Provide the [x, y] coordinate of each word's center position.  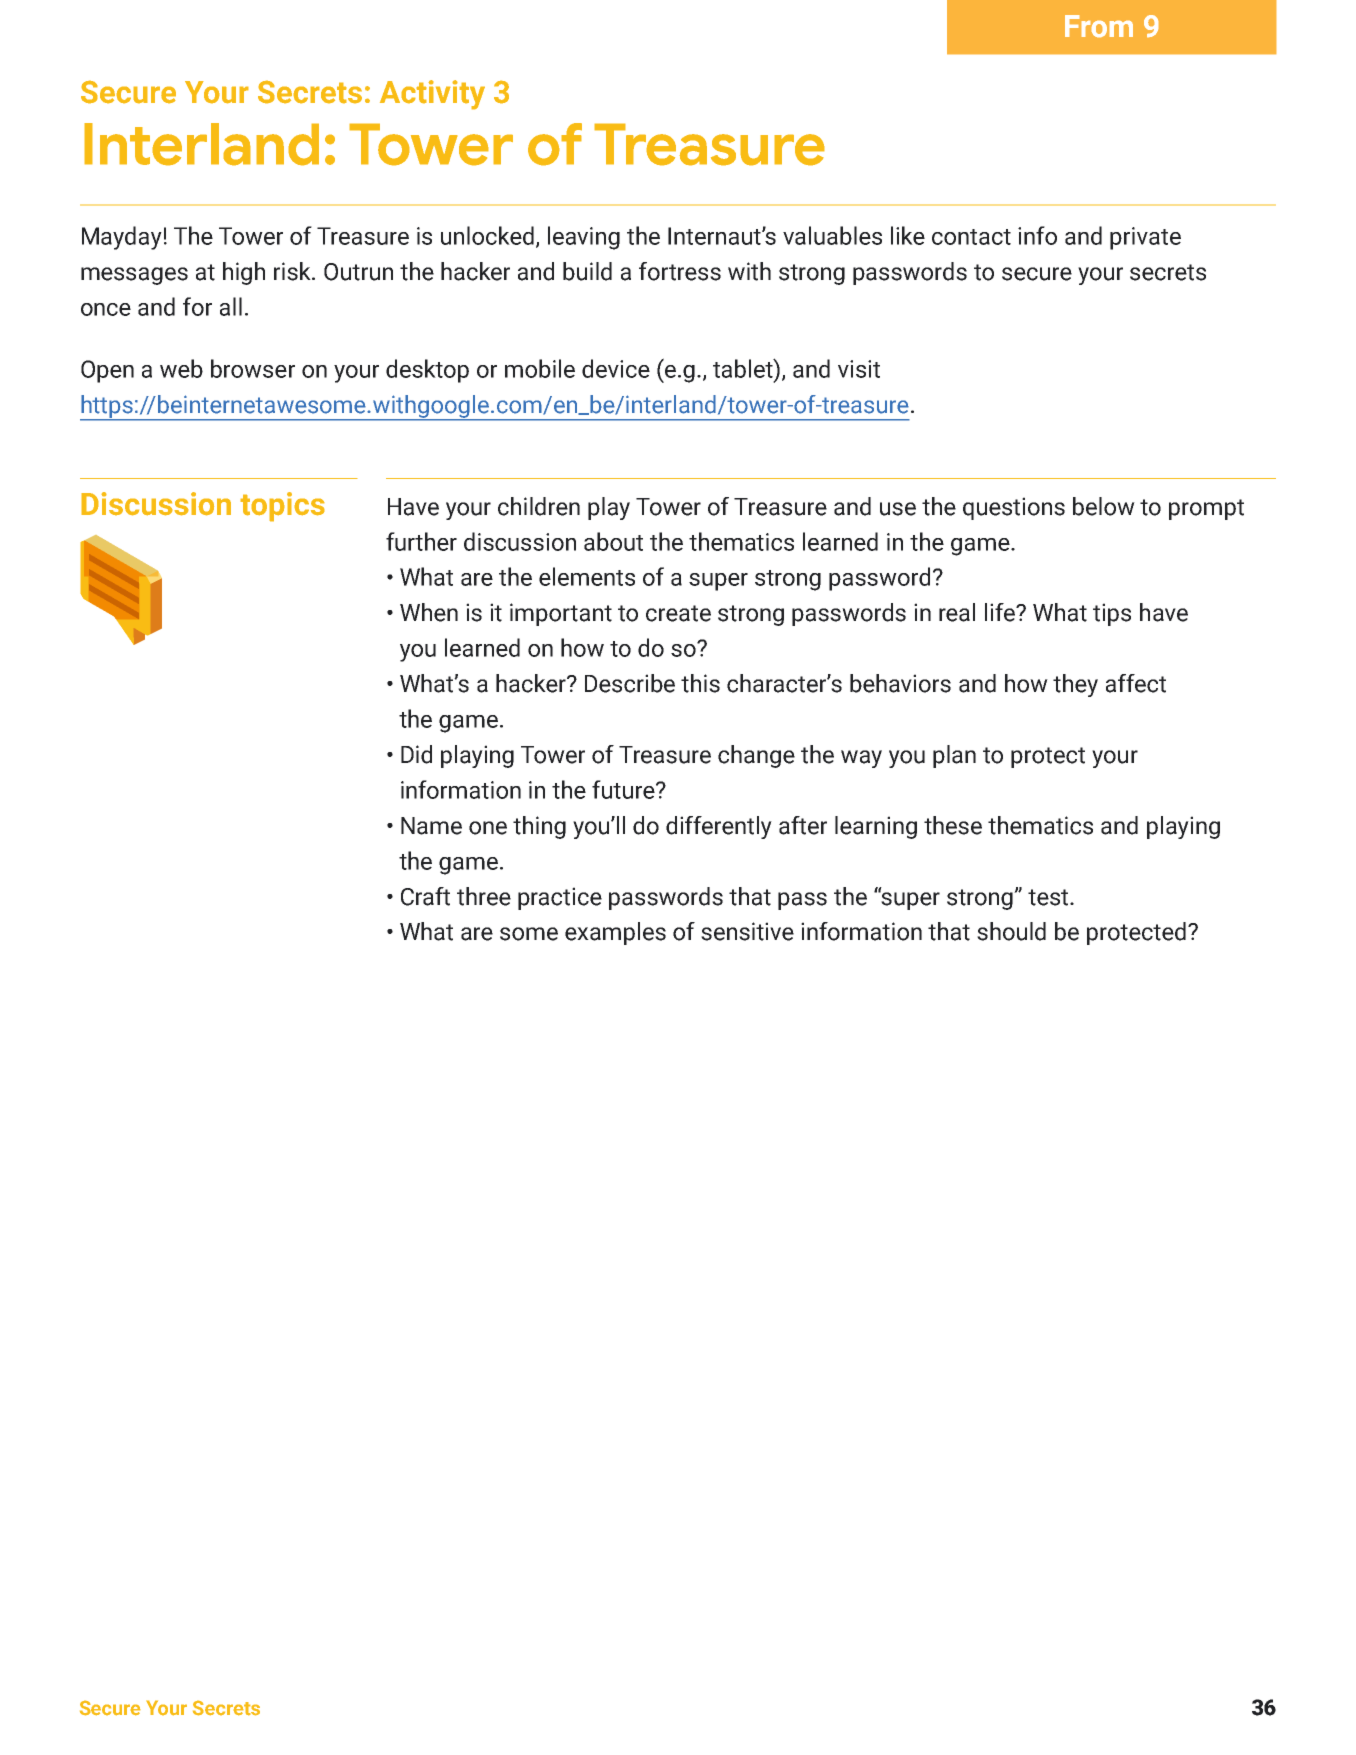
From [1099, 26]
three [484, 896]
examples [615, 933]
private [1145, 238]
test [1049, 897]
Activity [432, 95]
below [1104, 506]
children [539, 506]
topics [282, 507]
